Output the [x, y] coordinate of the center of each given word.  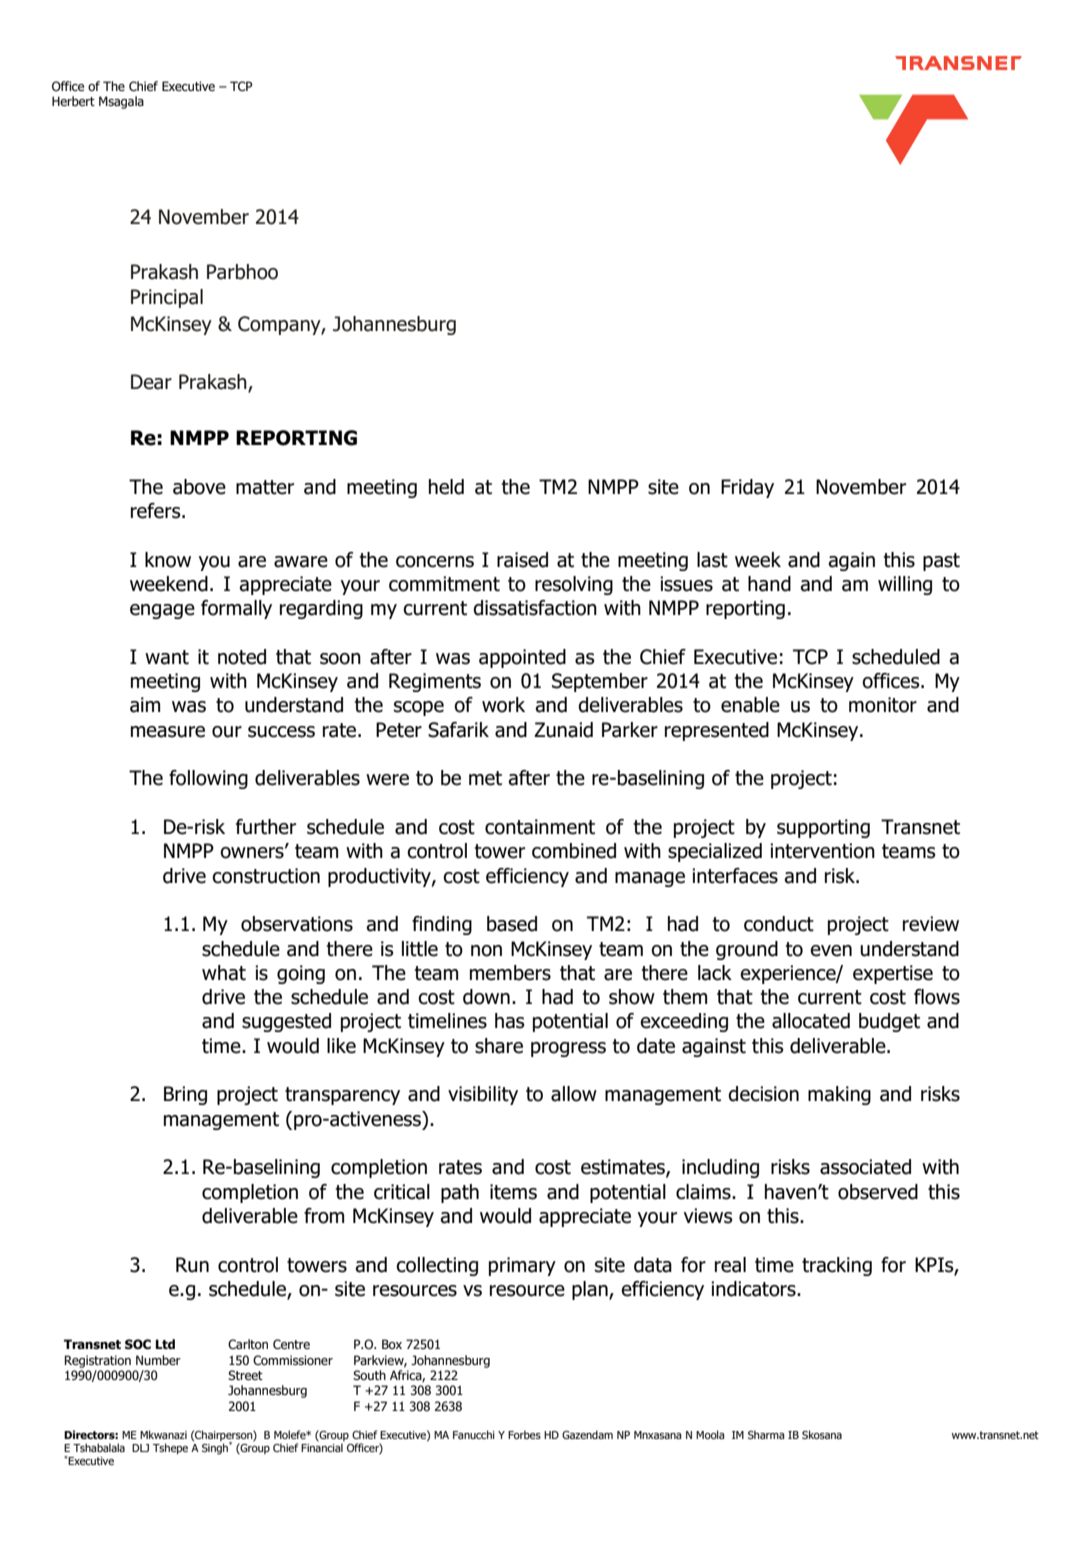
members [510, 973]
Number [158, 1360]
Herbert [73, 101]
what [224, 973]
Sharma [766, 1434]
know [168, 560]
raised [522, 560]
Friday [747, 488]
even [831, 951]
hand [769, 584]
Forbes [524, 1434]
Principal [167, 298]
